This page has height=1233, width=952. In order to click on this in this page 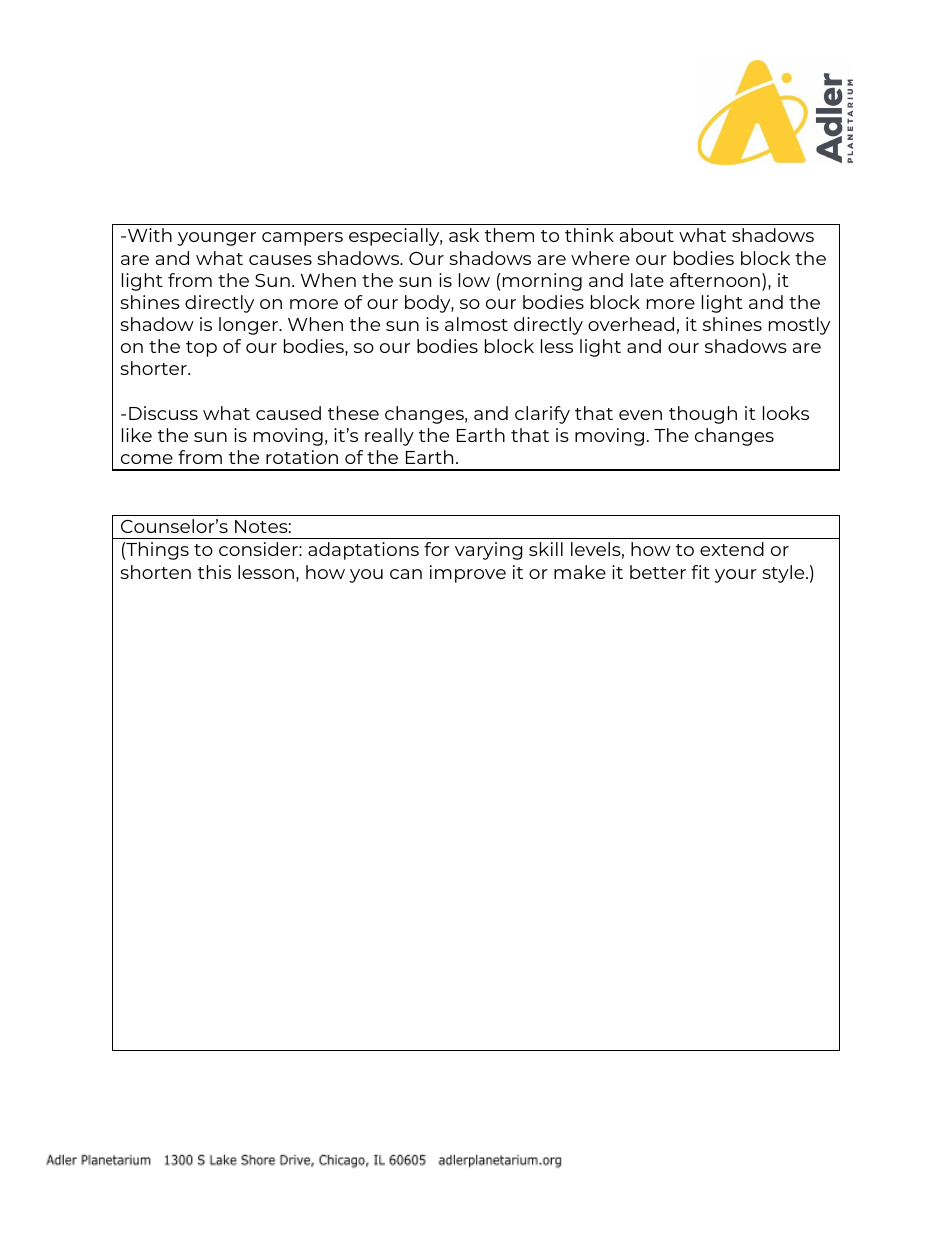, I will do `click(214, 572)`.
